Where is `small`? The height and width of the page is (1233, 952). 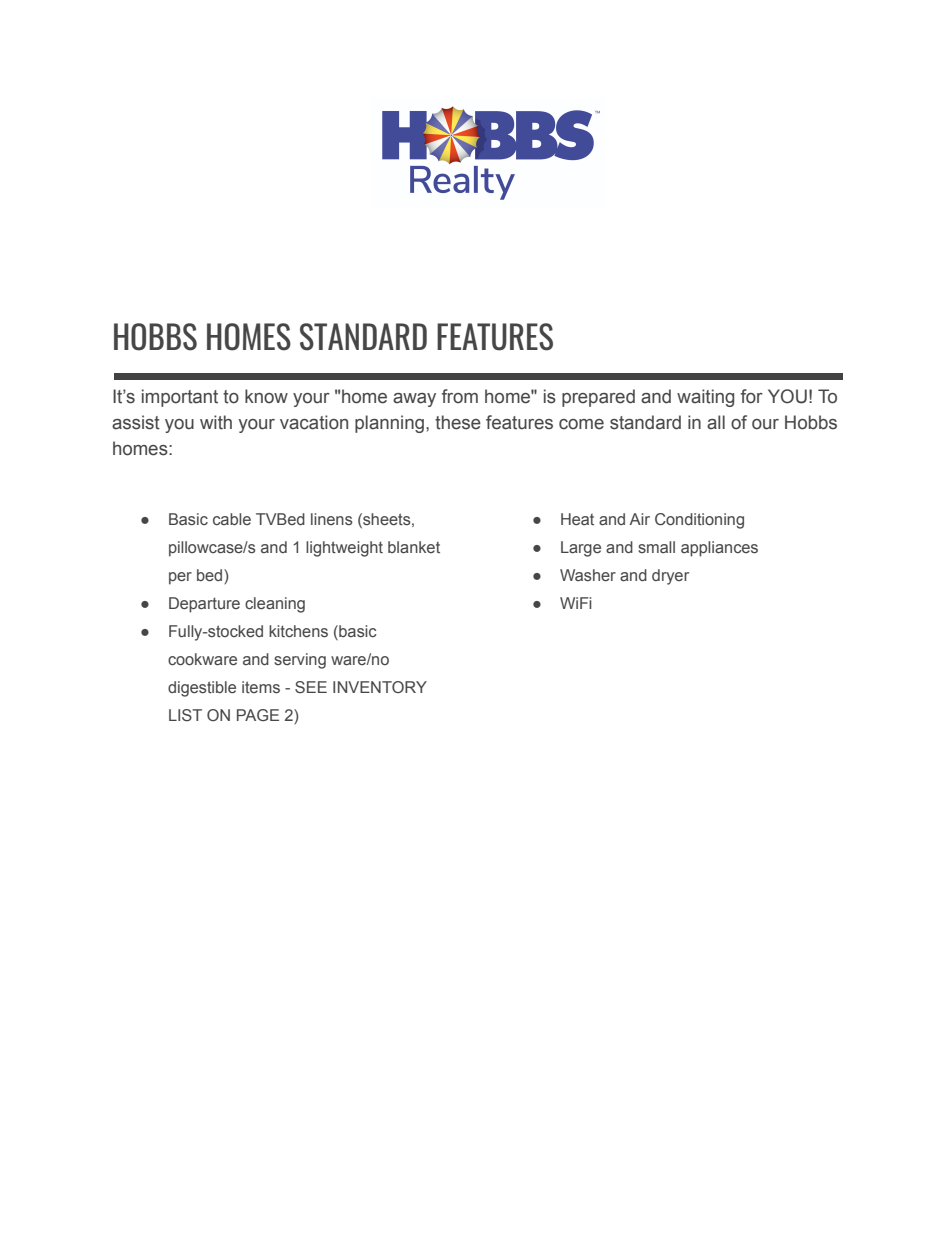
small is located at coordinates (656, 547).
